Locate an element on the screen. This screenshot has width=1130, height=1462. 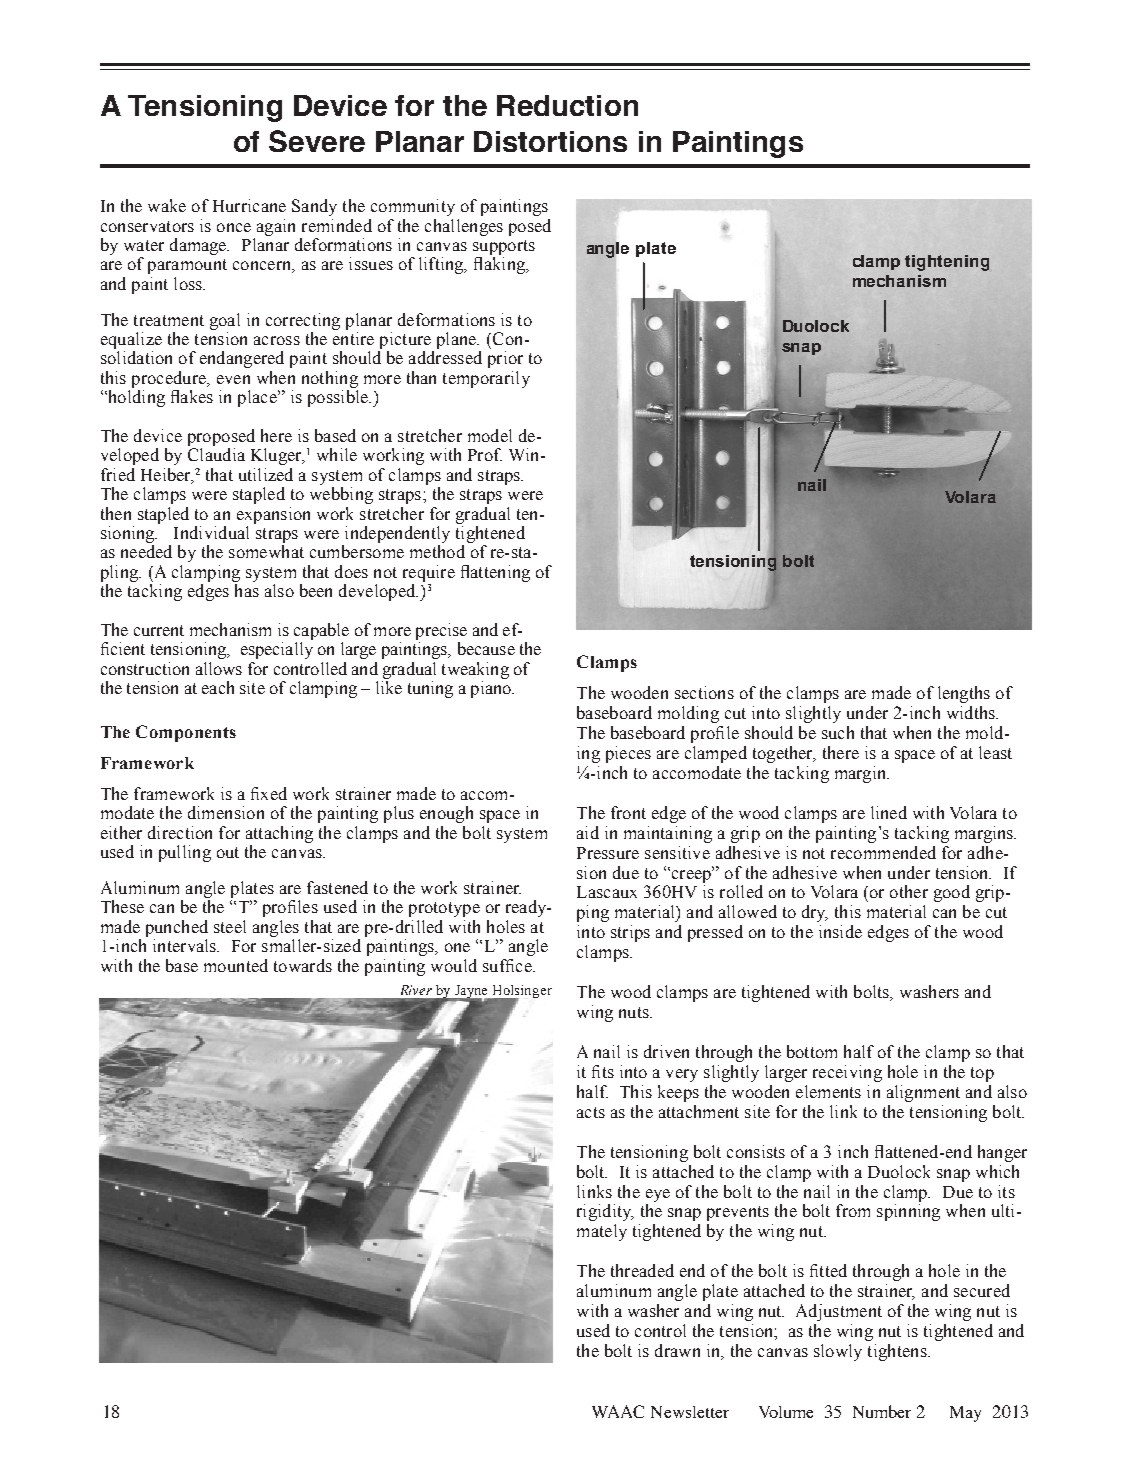
Distortions is located at coordinates (550, 141).
